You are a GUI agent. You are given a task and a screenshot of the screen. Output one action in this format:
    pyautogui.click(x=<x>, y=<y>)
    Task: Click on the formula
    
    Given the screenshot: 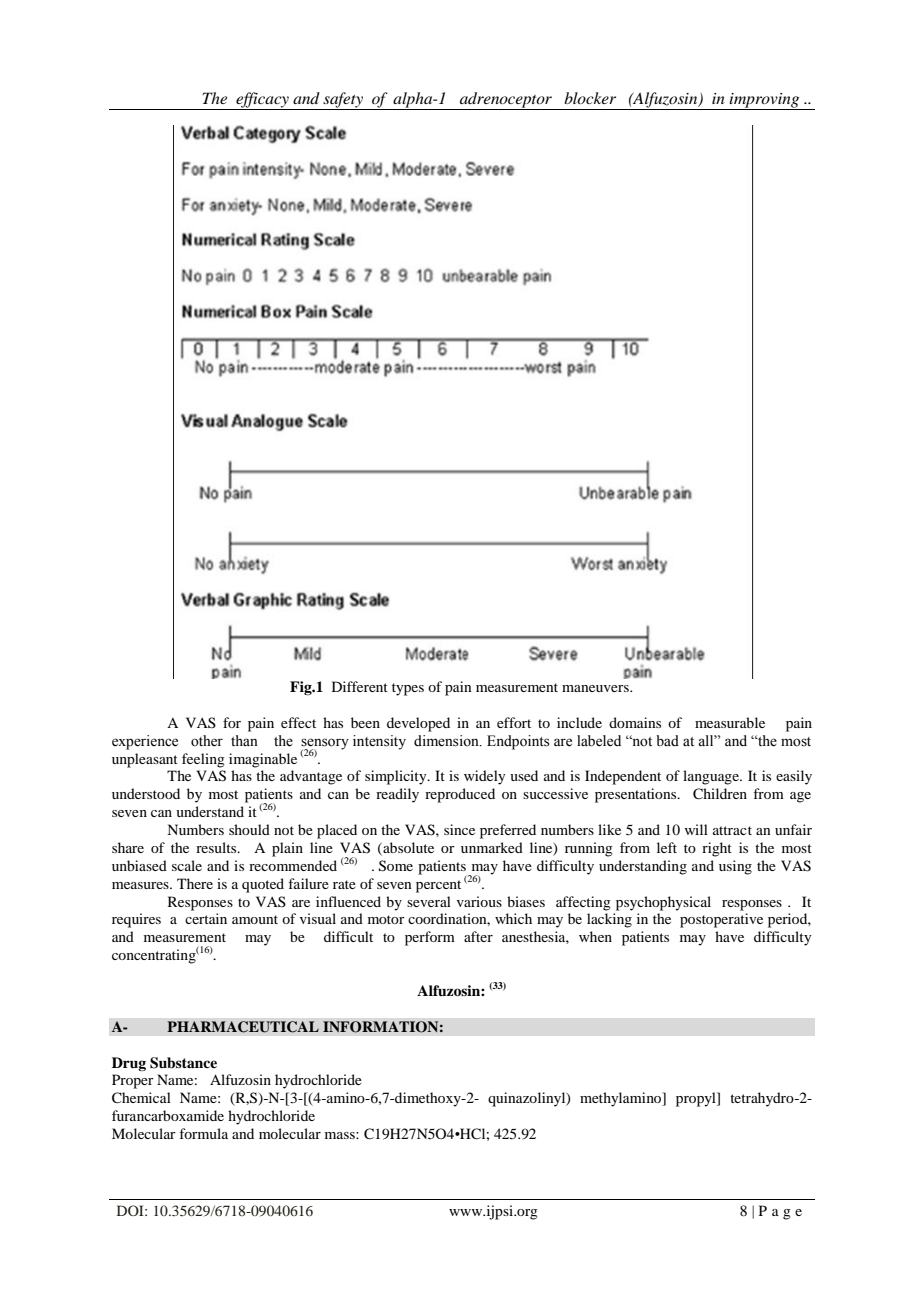 What is the action you would take?
    pyautogui.click(x=203, y=1133)
